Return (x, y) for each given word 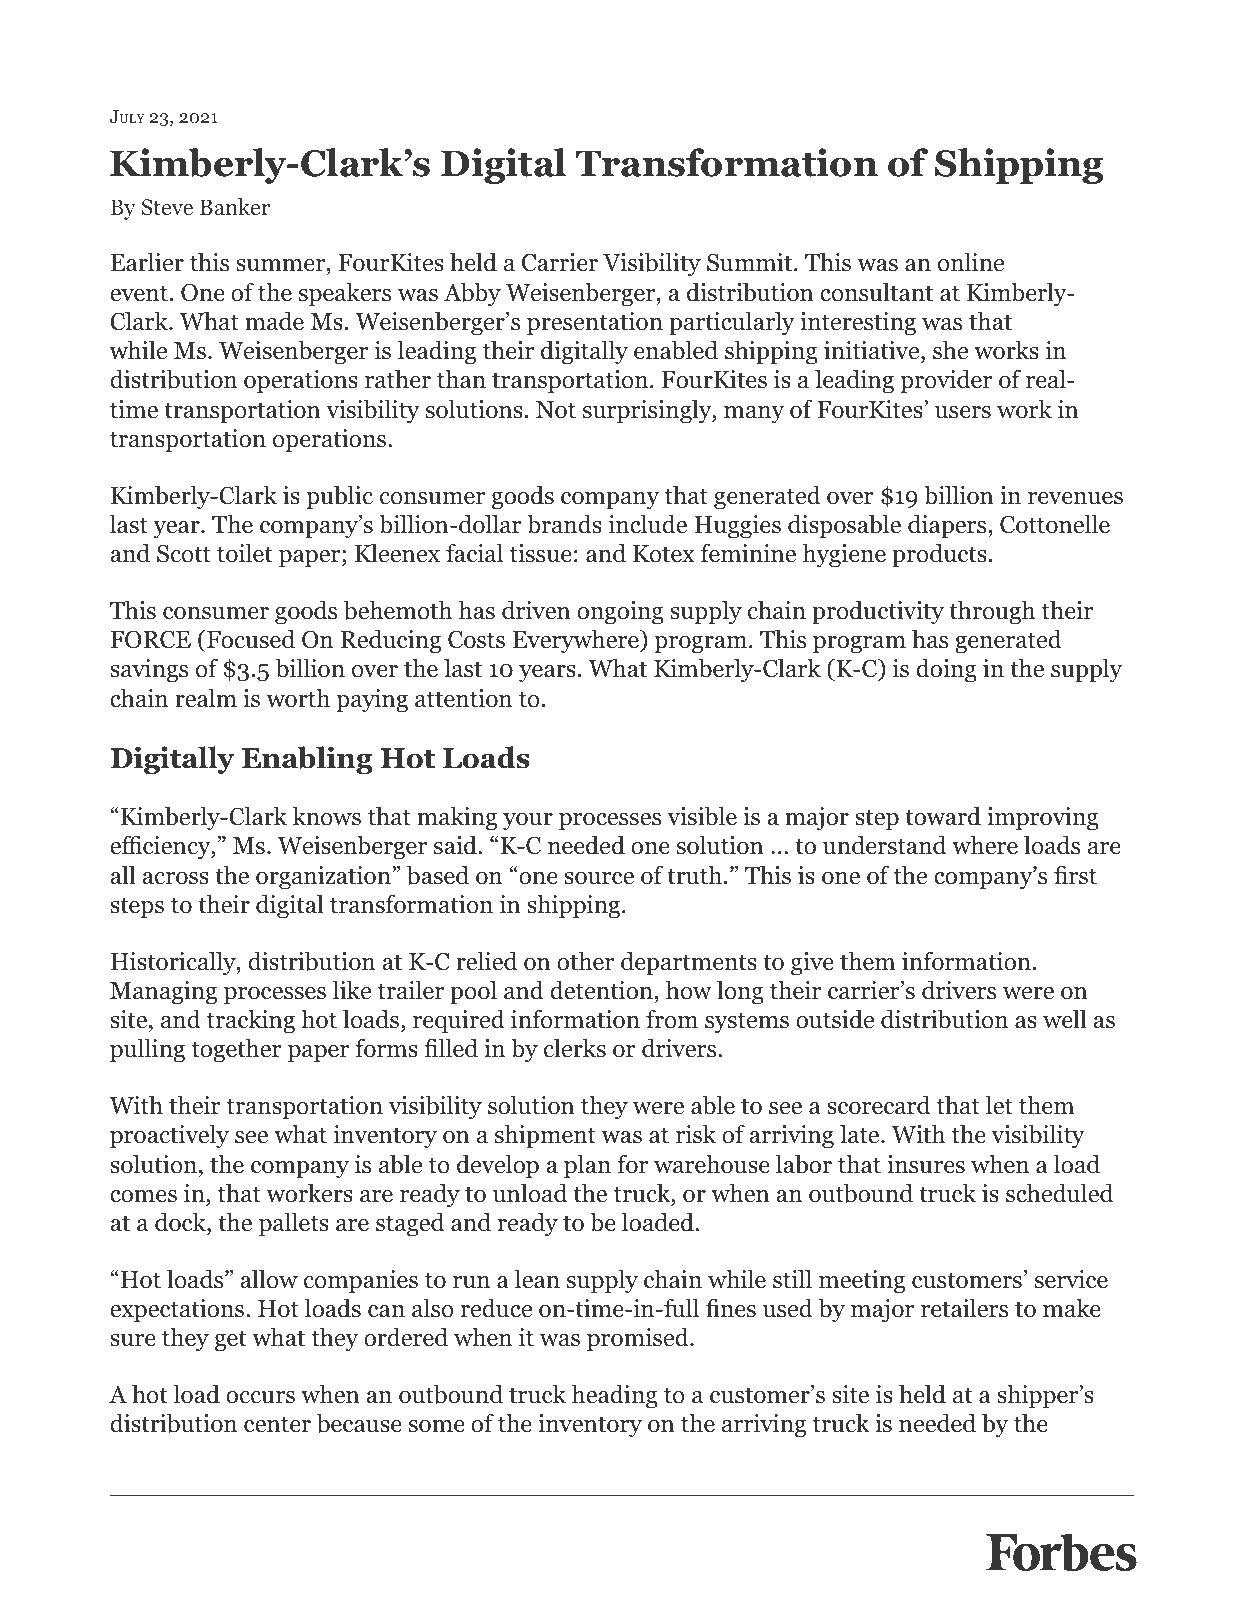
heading (614, 1396)
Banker (235, 206)
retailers (964, 1308)
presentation (595, 324)
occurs (260, 1397)
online (971, 262)
